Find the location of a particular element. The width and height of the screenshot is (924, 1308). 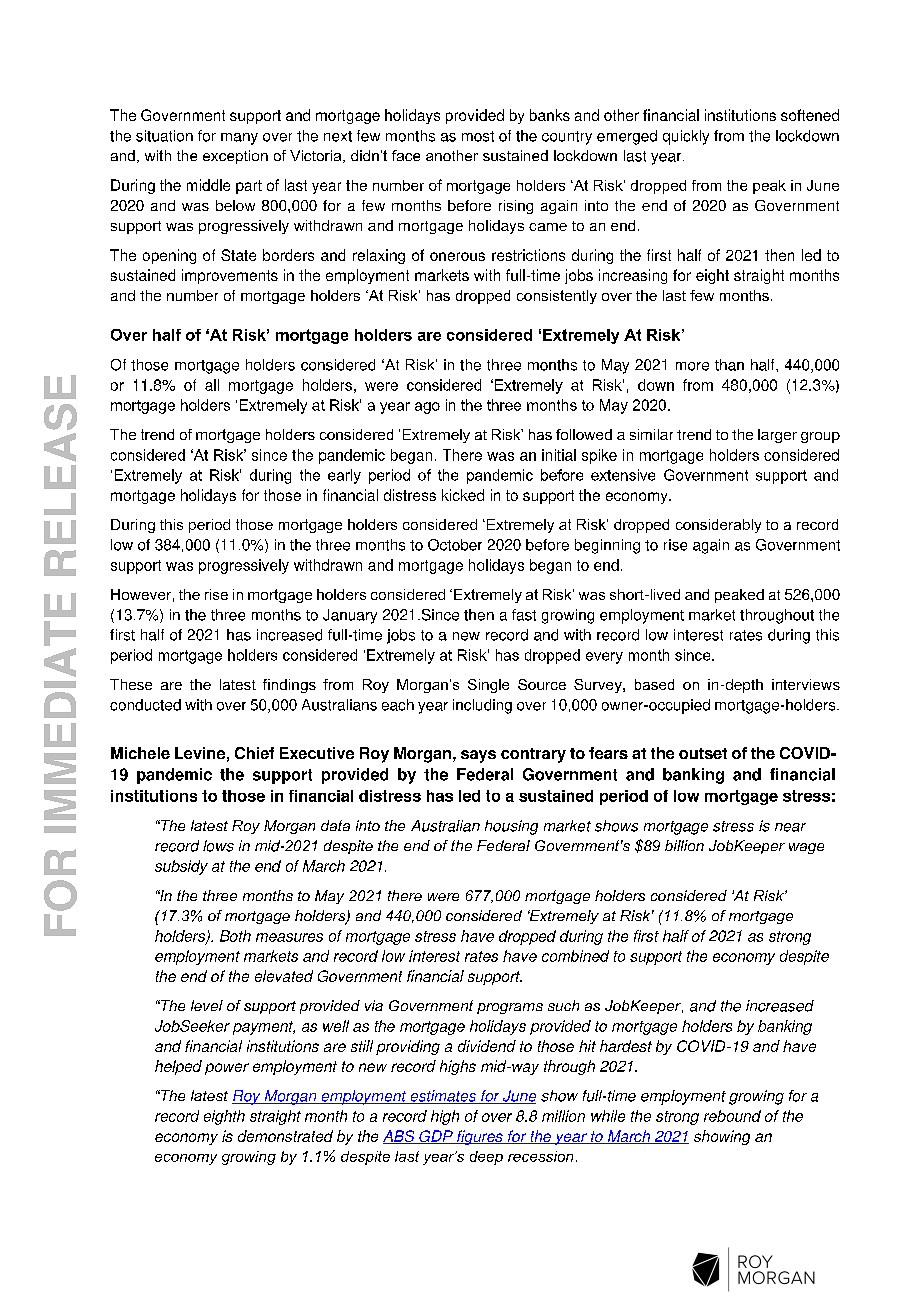

kicked is located at coordinates (463, 495).
